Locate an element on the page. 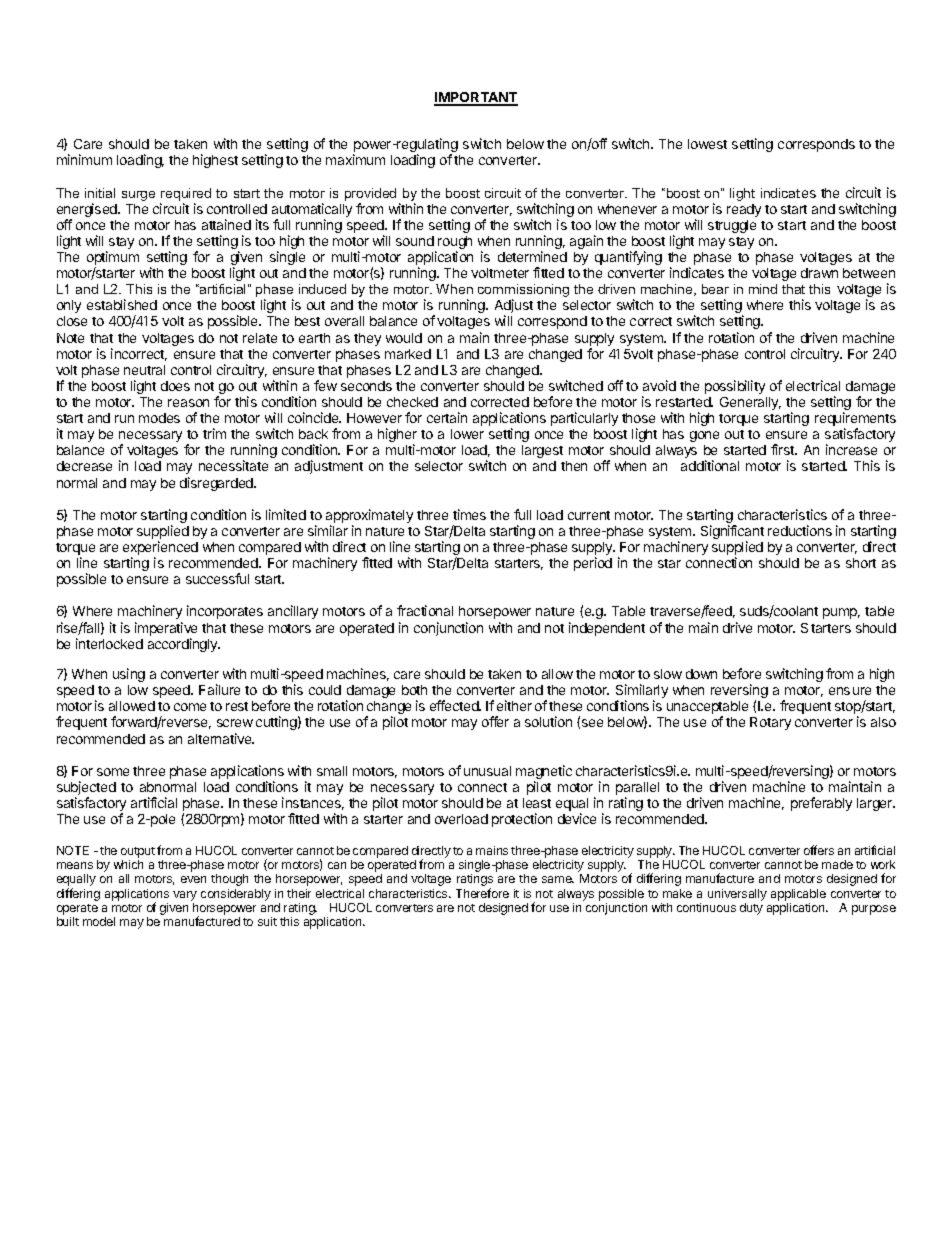 The height and width of the image is (1233, 952). minimum is located at coordinates (84, 159).
